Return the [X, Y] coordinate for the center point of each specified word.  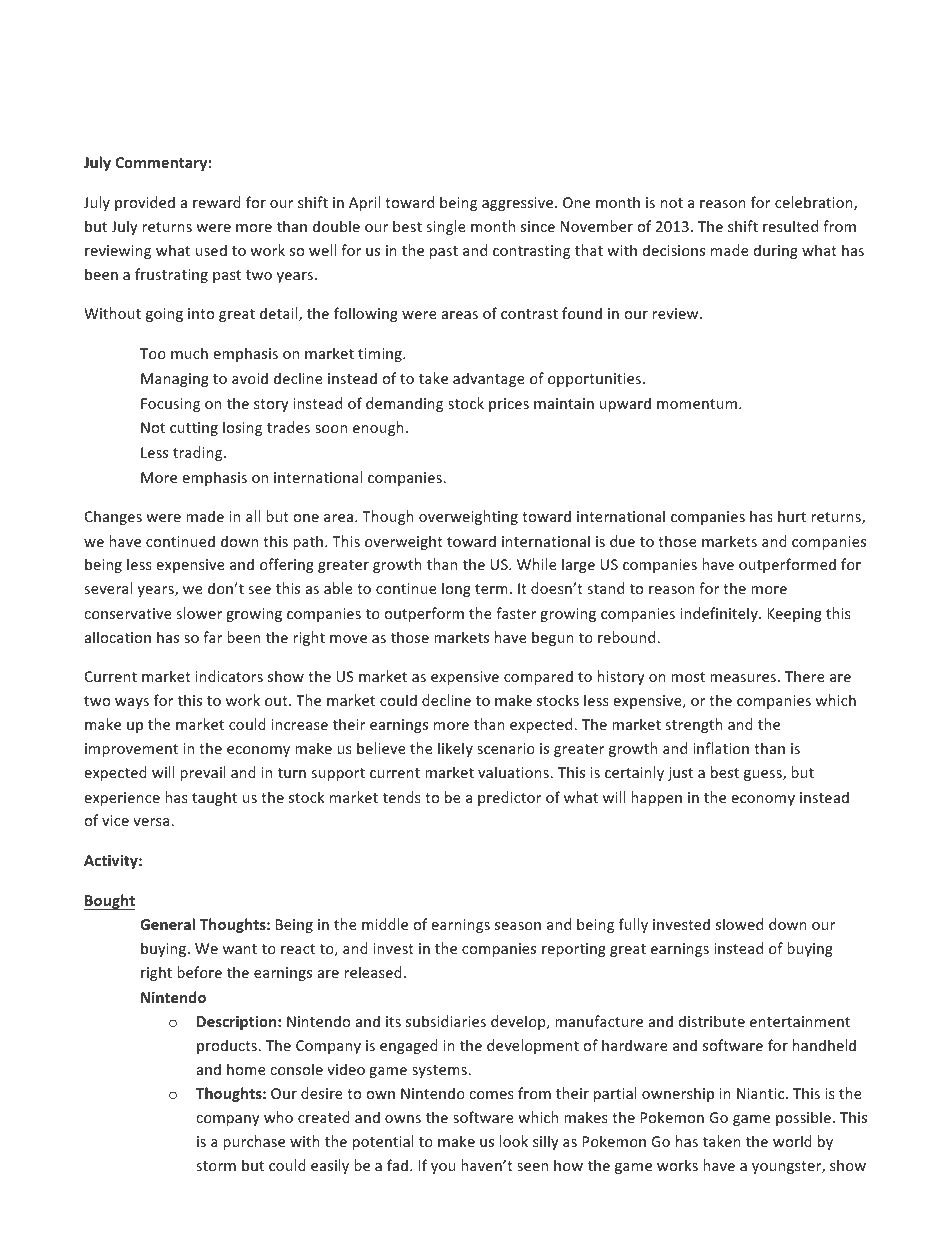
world [792, 1141]
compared [538, 677]
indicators [229, 676]
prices [509, 405]
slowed [739, 924]
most [688, 677]
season [518, 926]
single [446, 227]
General [167, 924]
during [776, 251]
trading [199, 453]
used [211, 250]
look [514, 1141]
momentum [697, 404]
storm [216, 1166]
